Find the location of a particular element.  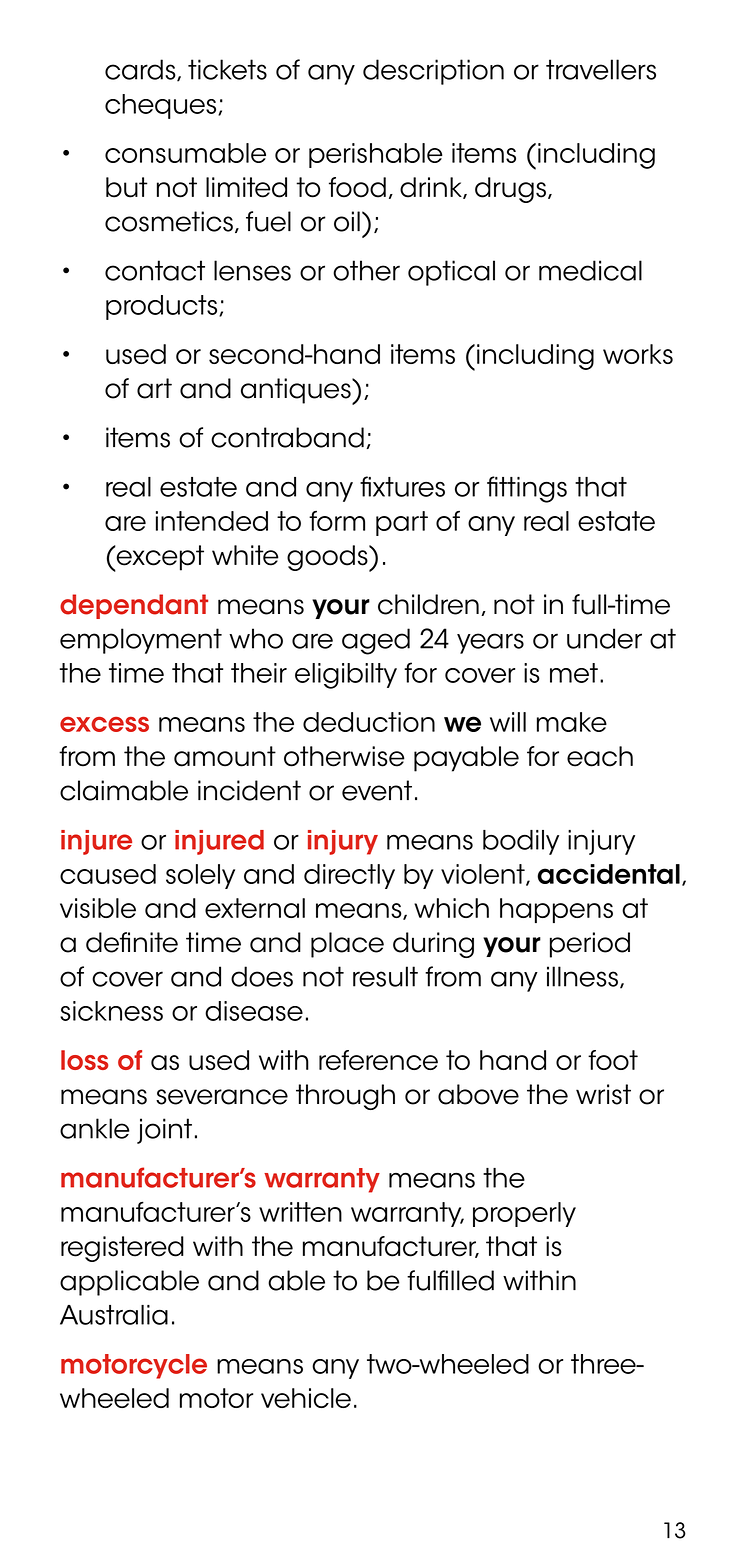

vehicle is located at coordinates (306, 1398).
